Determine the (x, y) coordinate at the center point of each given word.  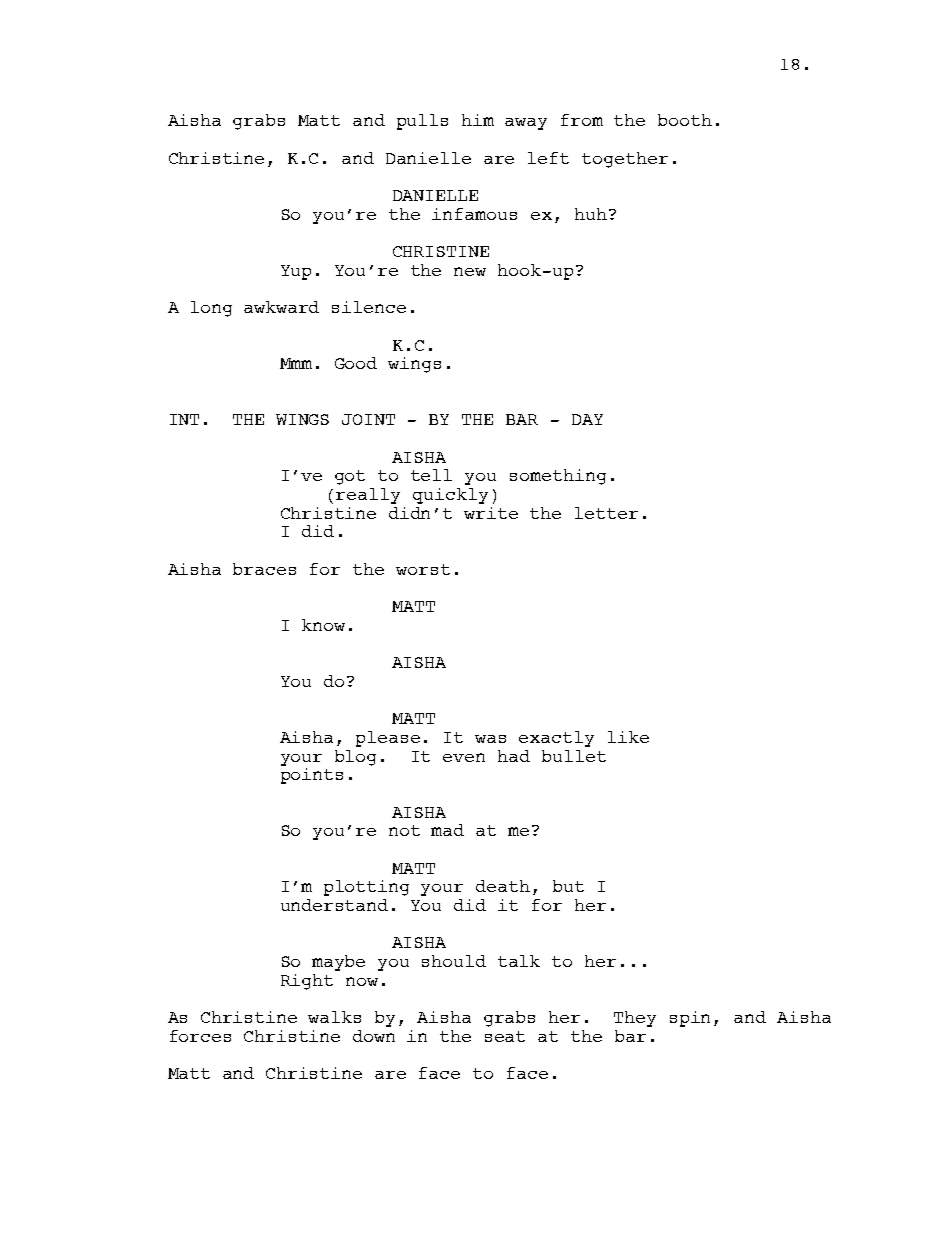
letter (606, 513)
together (625, 160)
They (635, 1019)
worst (423, 569)
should (454, 961)
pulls (422, 122)
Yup (296, 272)
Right (307, 982)
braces (264, 569)
